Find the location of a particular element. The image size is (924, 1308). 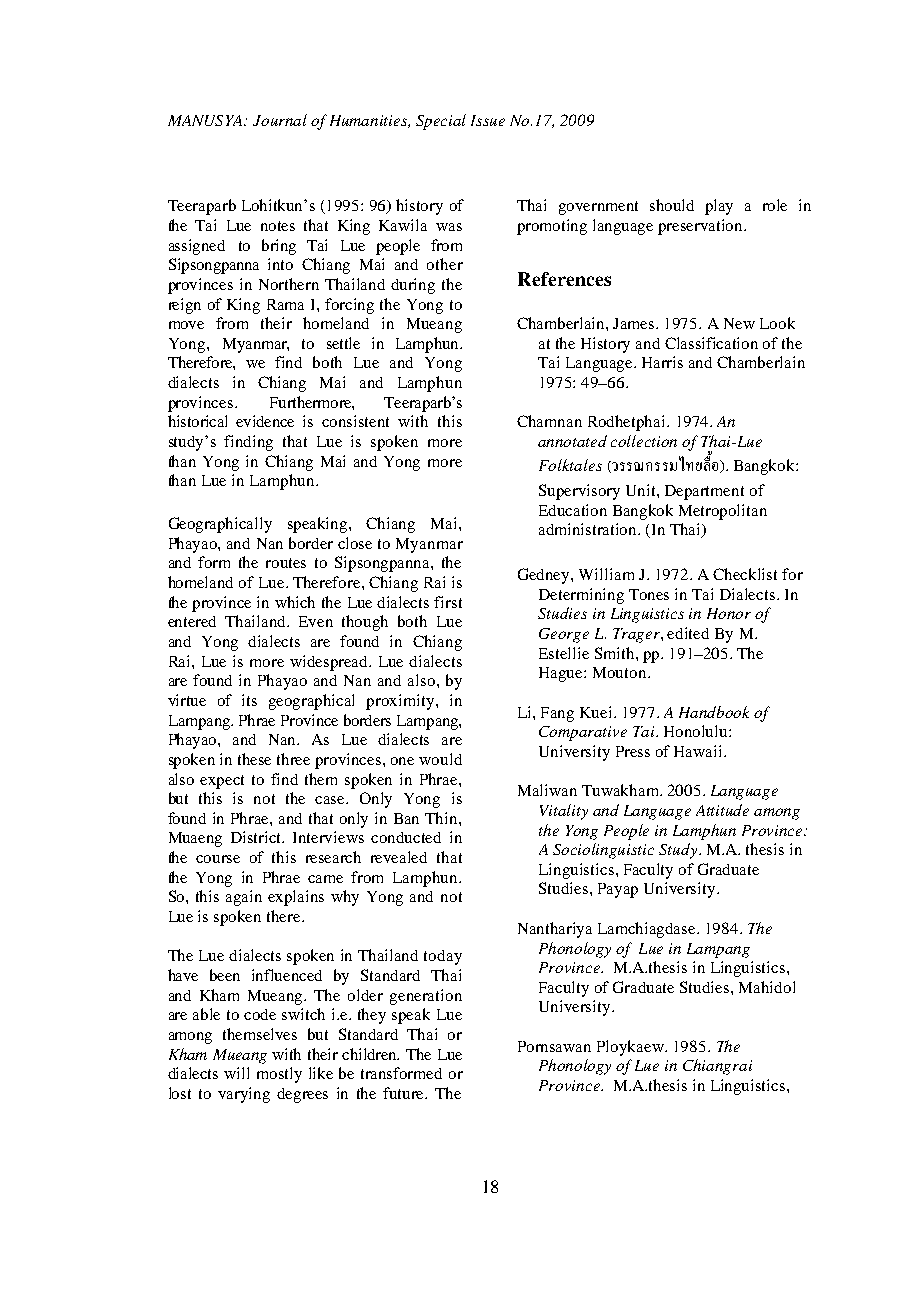

play is located at coordinates (719, 207).
